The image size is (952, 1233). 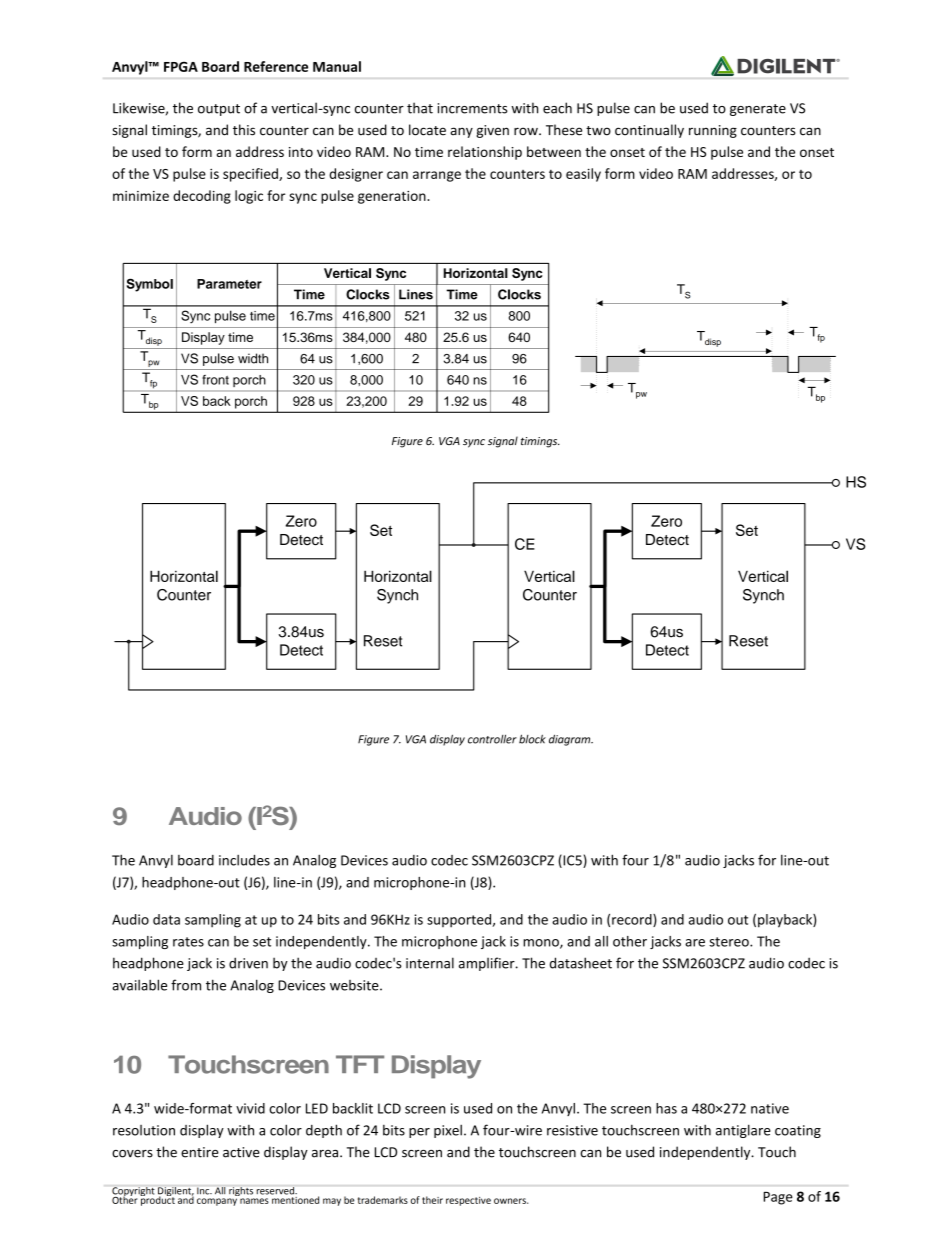 What do you see at coordinates (778, 1198) in the image?
I see `Page` at bounding box center [778, 1198].
